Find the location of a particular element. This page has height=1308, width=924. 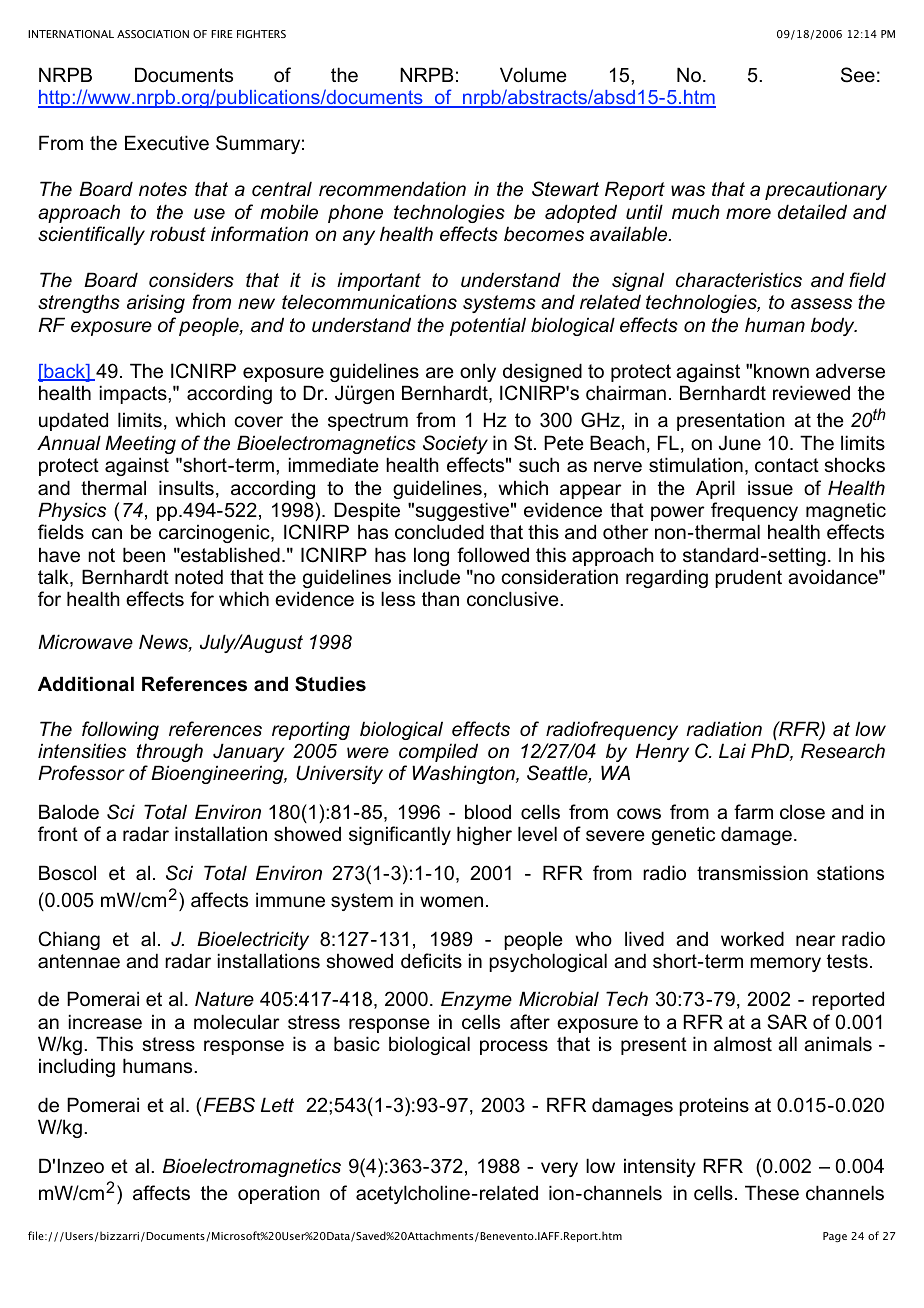

Microwave is located at coordinates (85, 642).
